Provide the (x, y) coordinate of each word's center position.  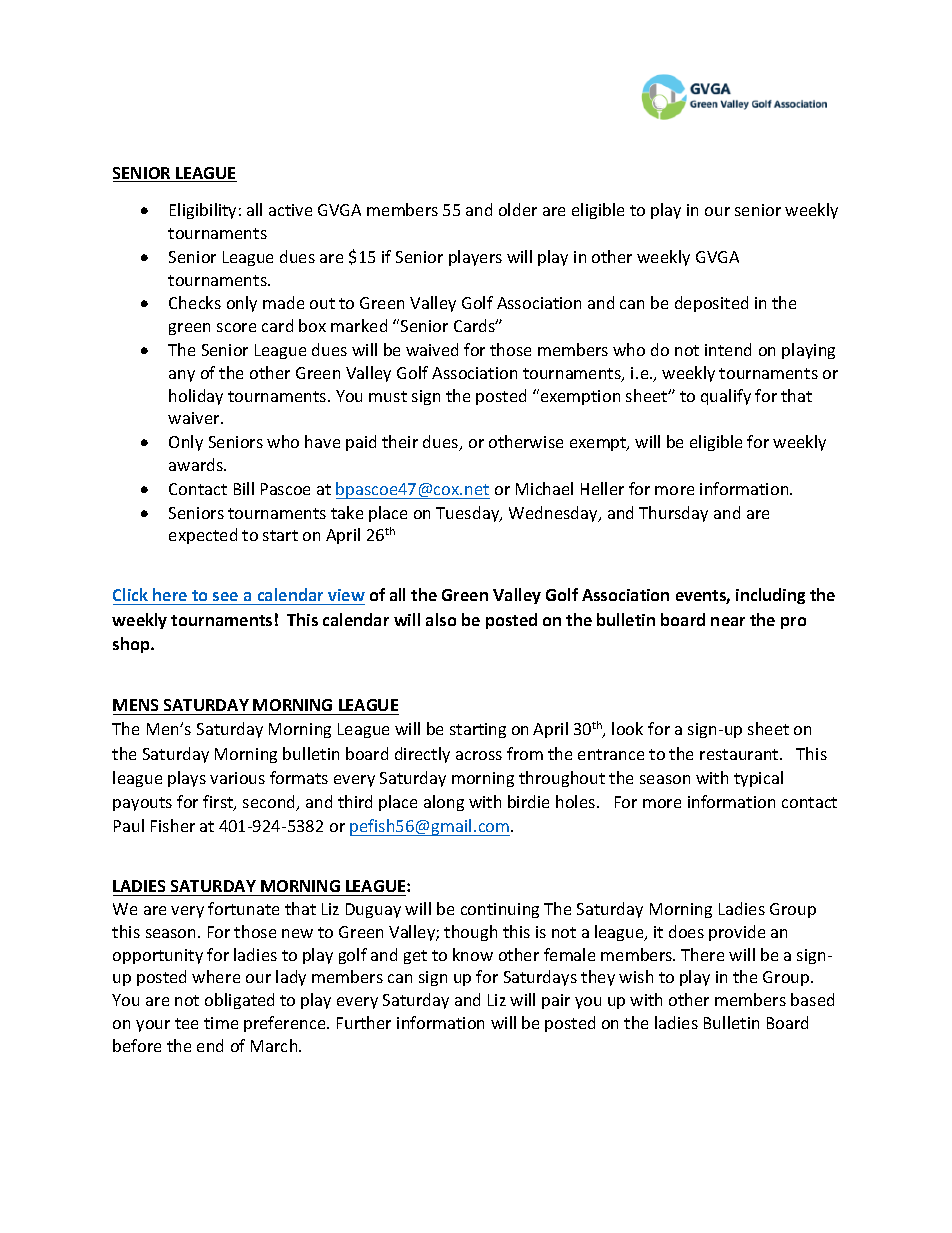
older (518, 209)
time (221, 1023)
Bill (244, 488)
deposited (711, 304)
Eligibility (203, 211)
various (237, 778)
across (479, 755)
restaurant (740, 754)
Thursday (673, 514)
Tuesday (469, 514)
